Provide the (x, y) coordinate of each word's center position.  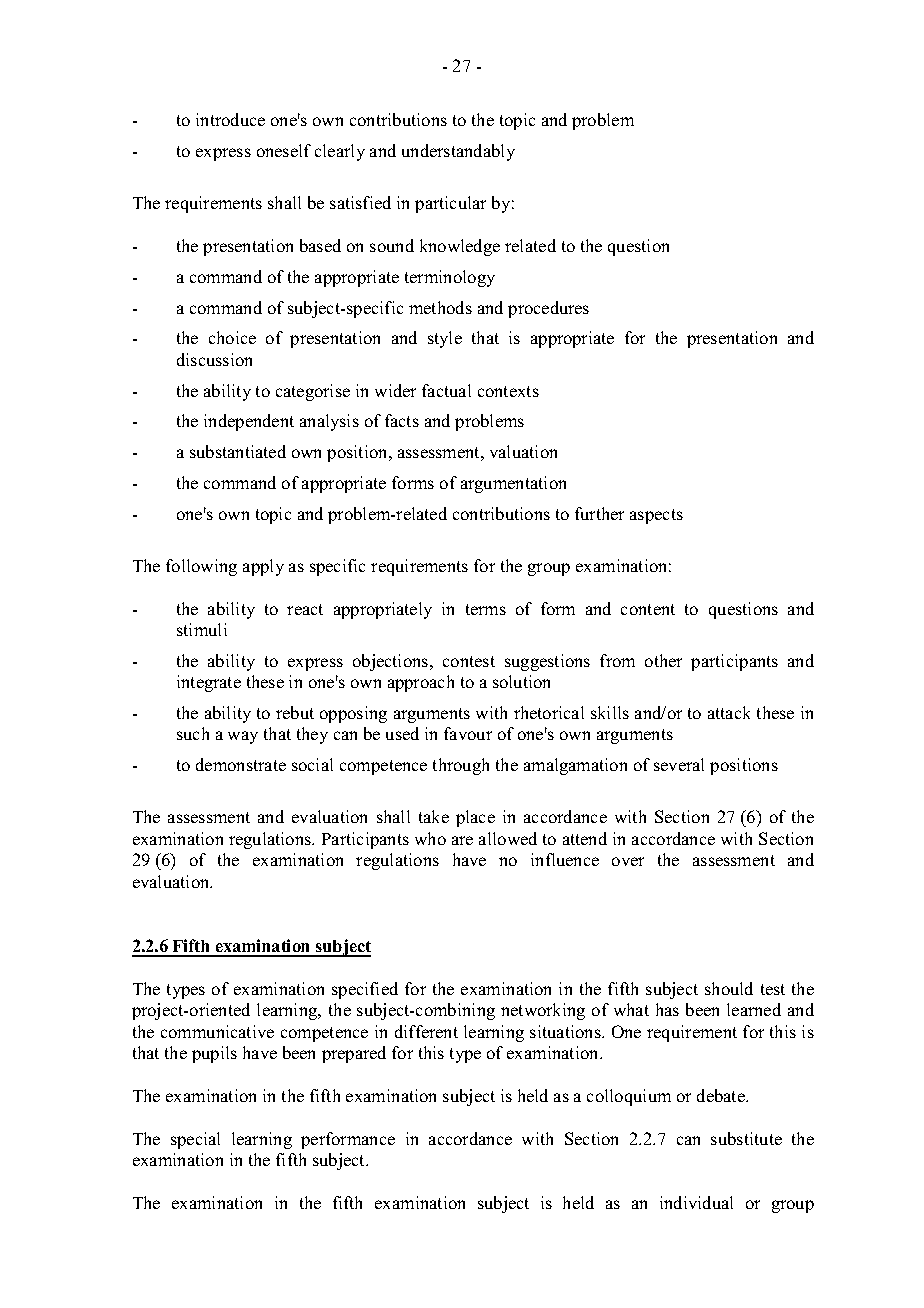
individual (696, 1202)
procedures (548, 309)
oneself (284, 150)
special (195, 1140)
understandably (458, 152)
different (426, 1031)
